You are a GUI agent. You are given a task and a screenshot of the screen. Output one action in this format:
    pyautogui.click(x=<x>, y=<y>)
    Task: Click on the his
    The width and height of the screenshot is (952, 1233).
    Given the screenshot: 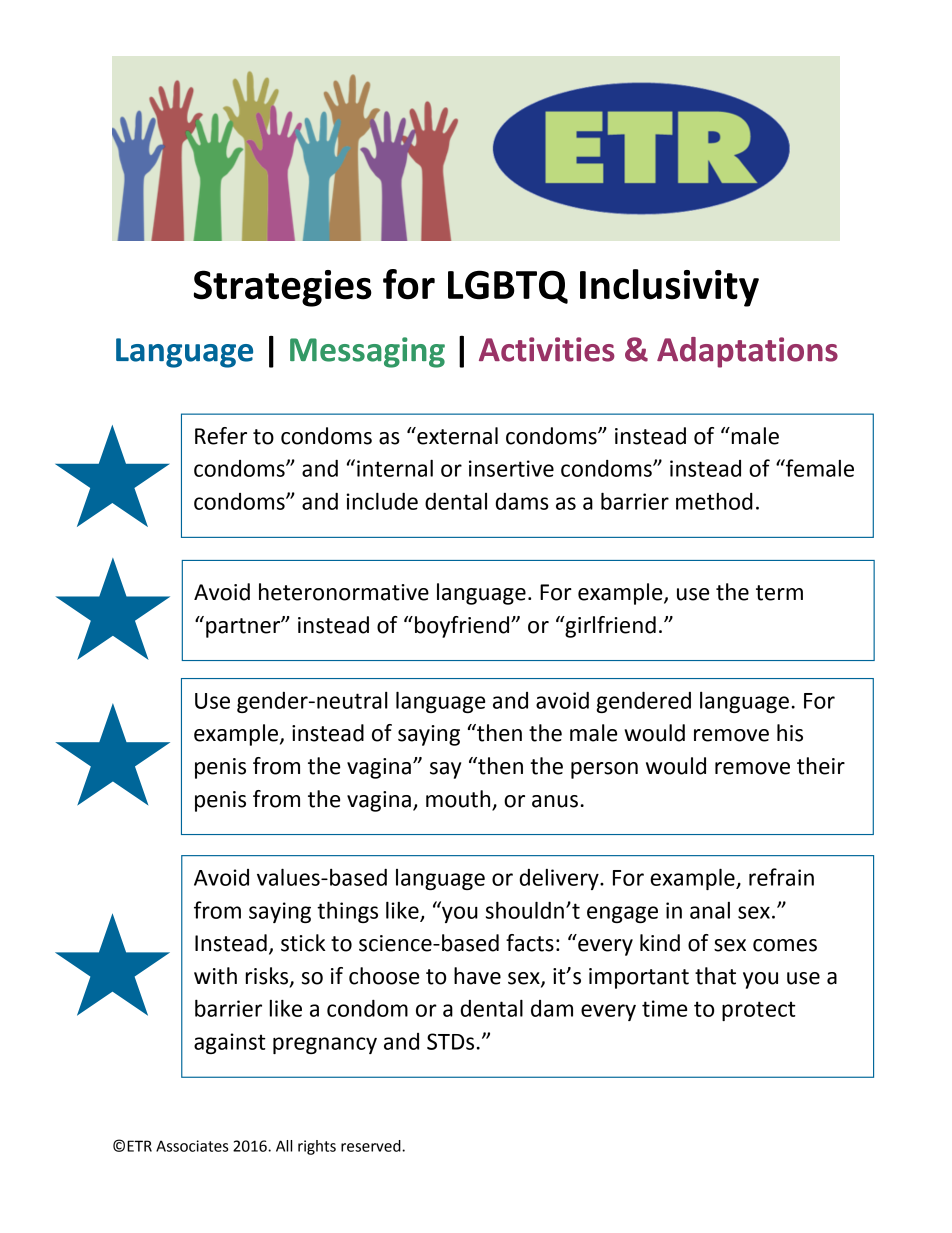 What is the action you would take?
    pyautogui.click(x=790, y=733)
